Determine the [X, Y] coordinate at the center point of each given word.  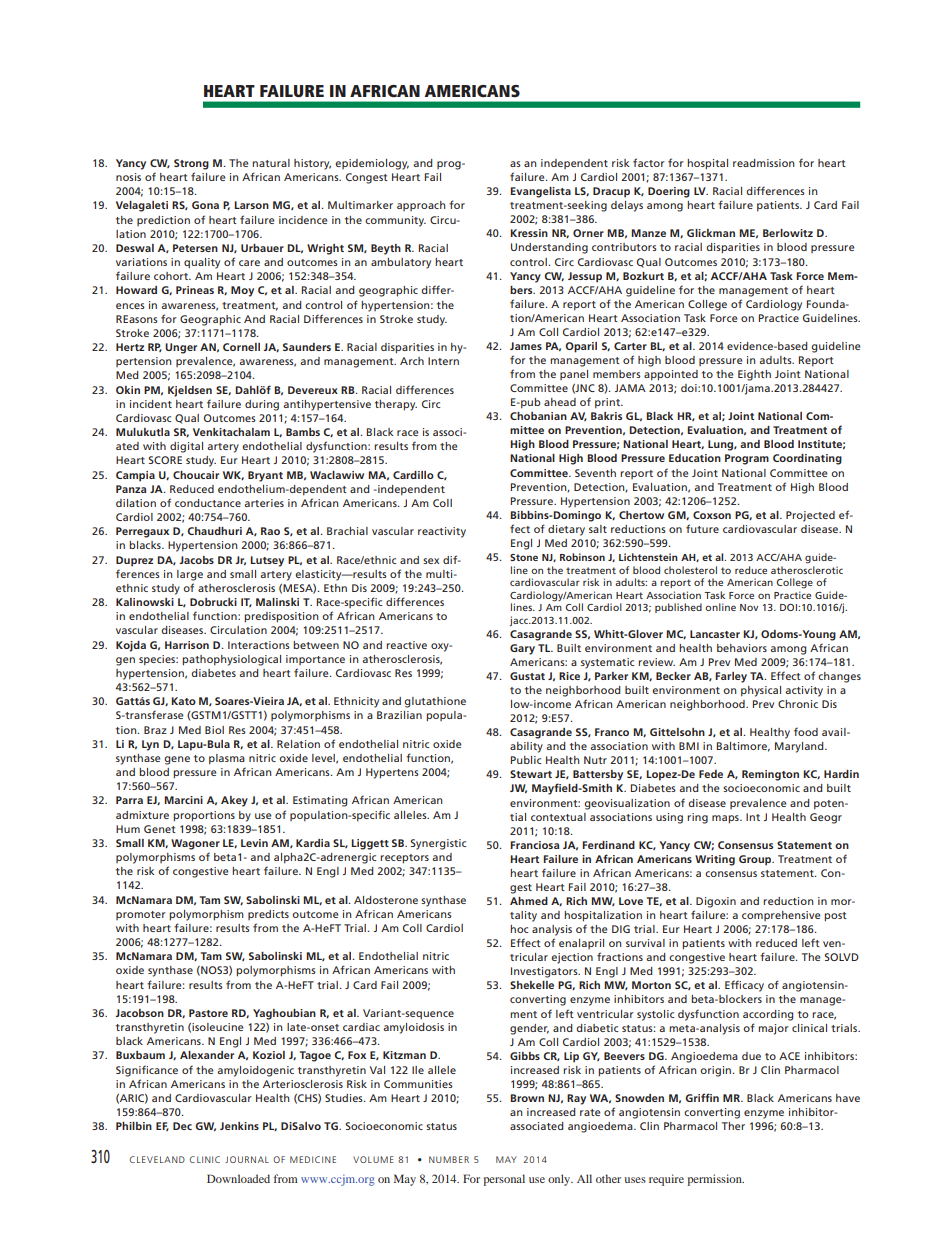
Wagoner [195, 844]
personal [504, 1180]
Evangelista [540, 192]
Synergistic [439, 844]
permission [715, 1180]
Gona [205, 205]
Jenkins [239, 1126]
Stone [524, 557]
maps [726, 819]
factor [649, 162]
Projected [810, 516]
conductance [208, 503]
